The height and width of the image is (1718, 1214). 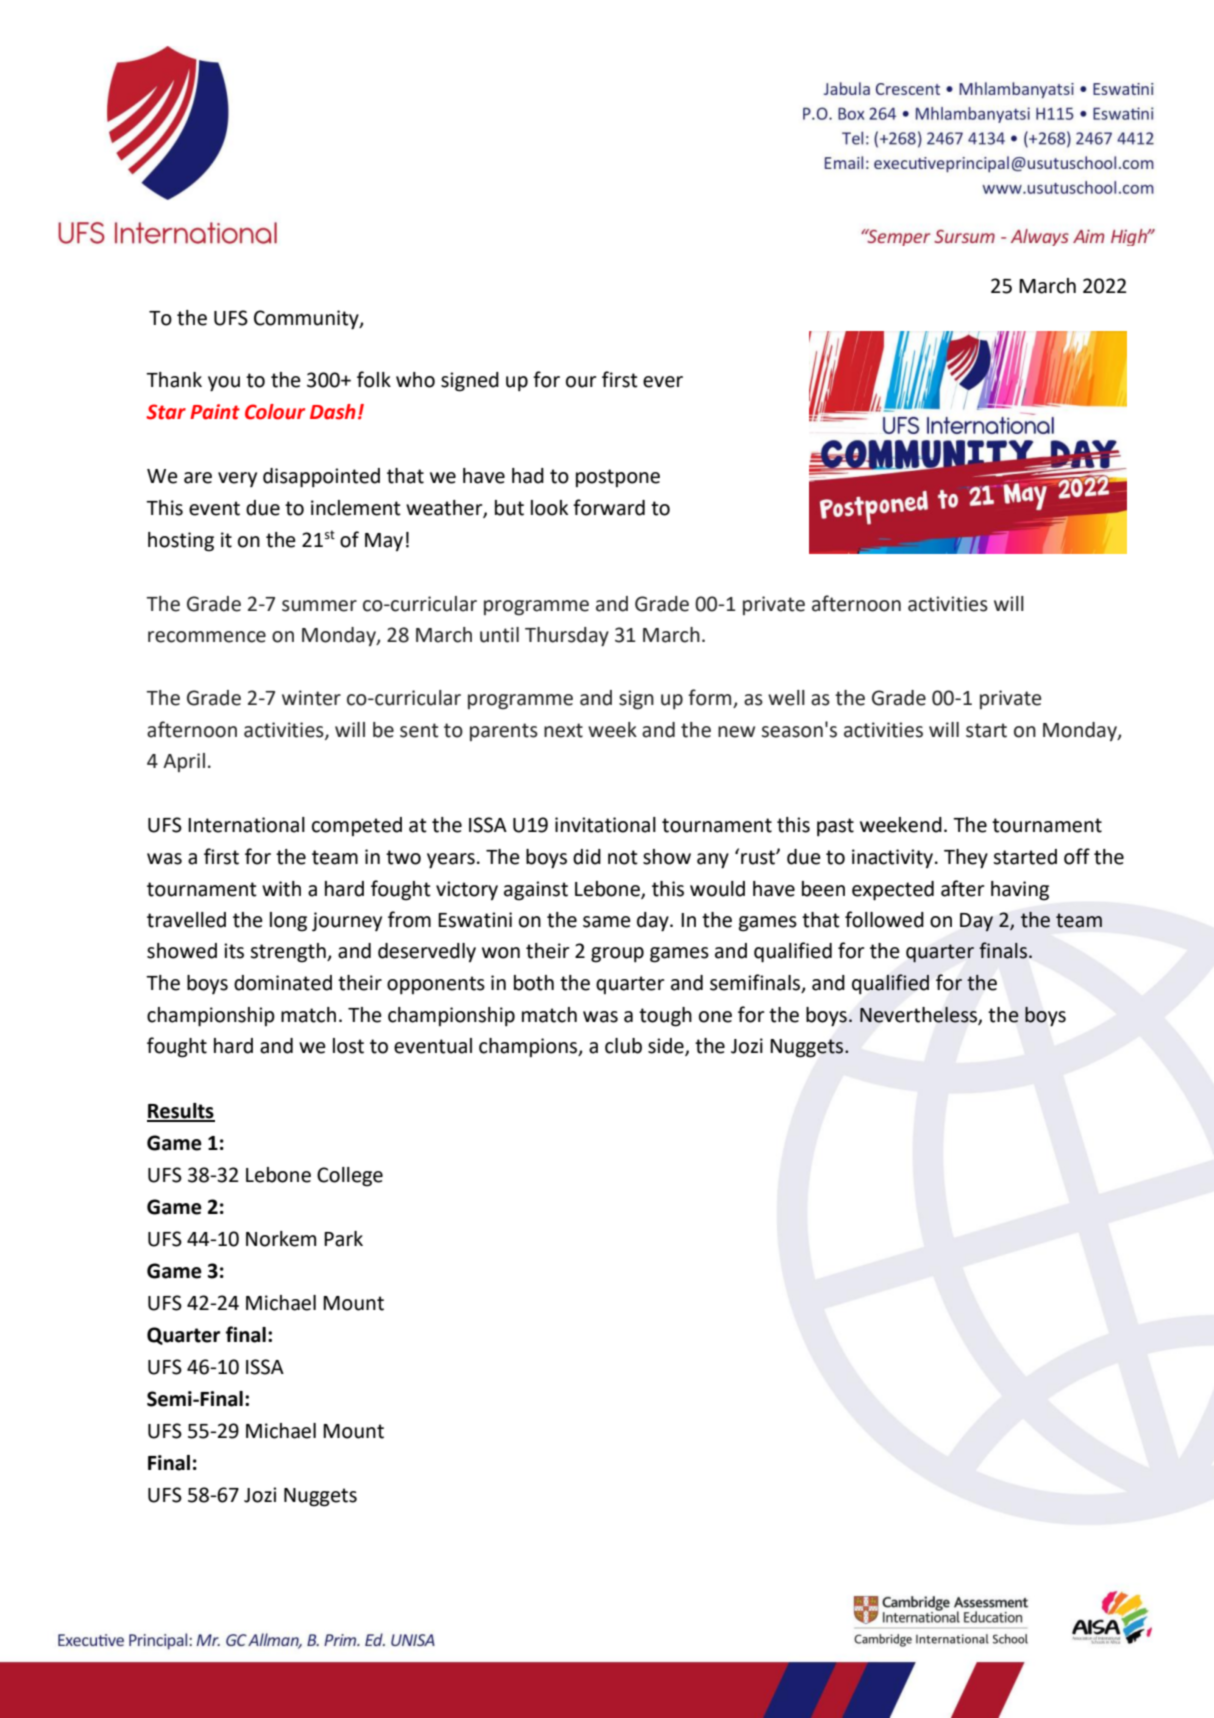 What do you see at coordinates (605, 825) in the image?
I see `invitational` at bounding box center [605, 825].
